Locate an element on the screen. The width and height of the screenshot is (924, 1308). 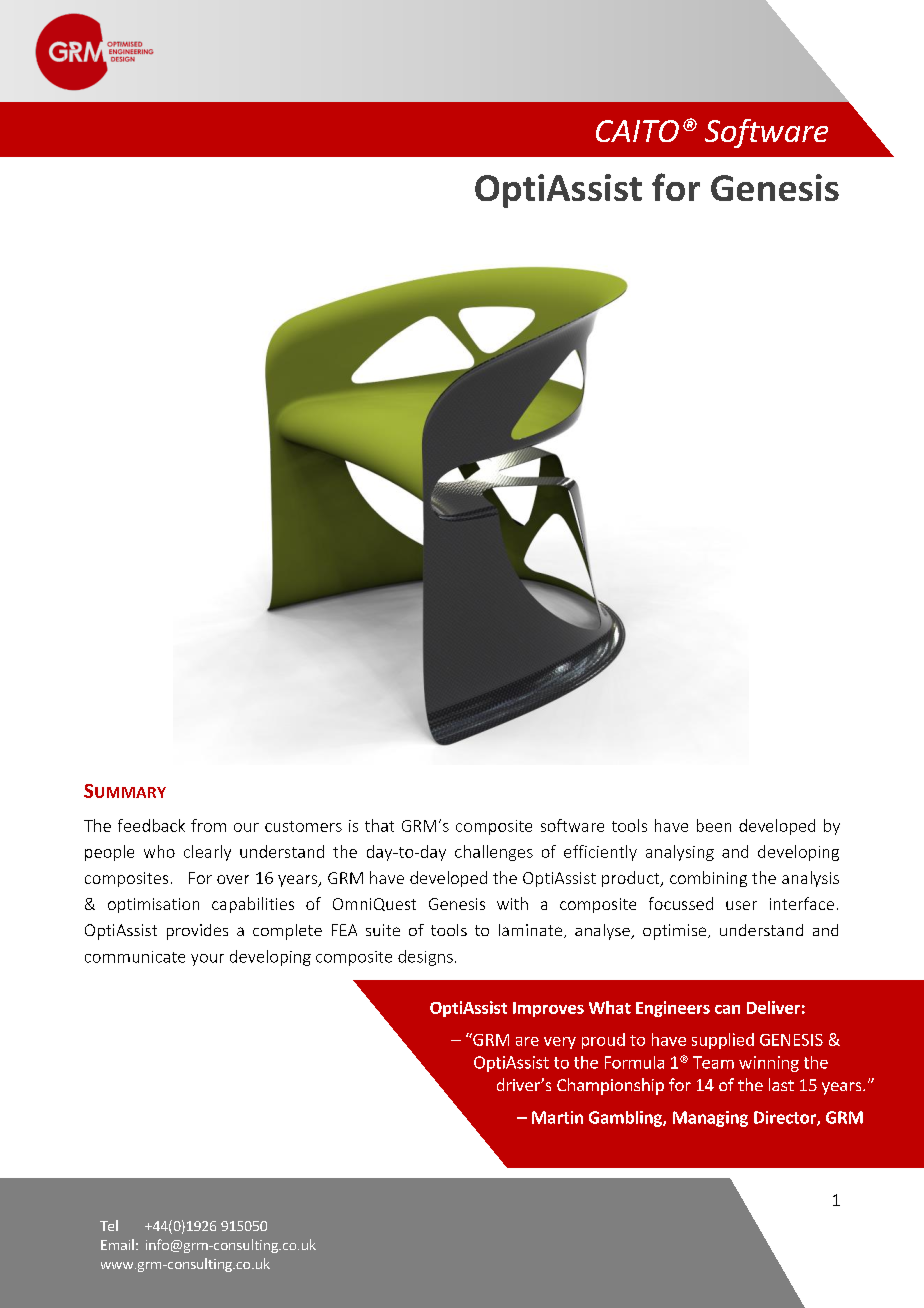
can is located at coordinates (727, 1009).
